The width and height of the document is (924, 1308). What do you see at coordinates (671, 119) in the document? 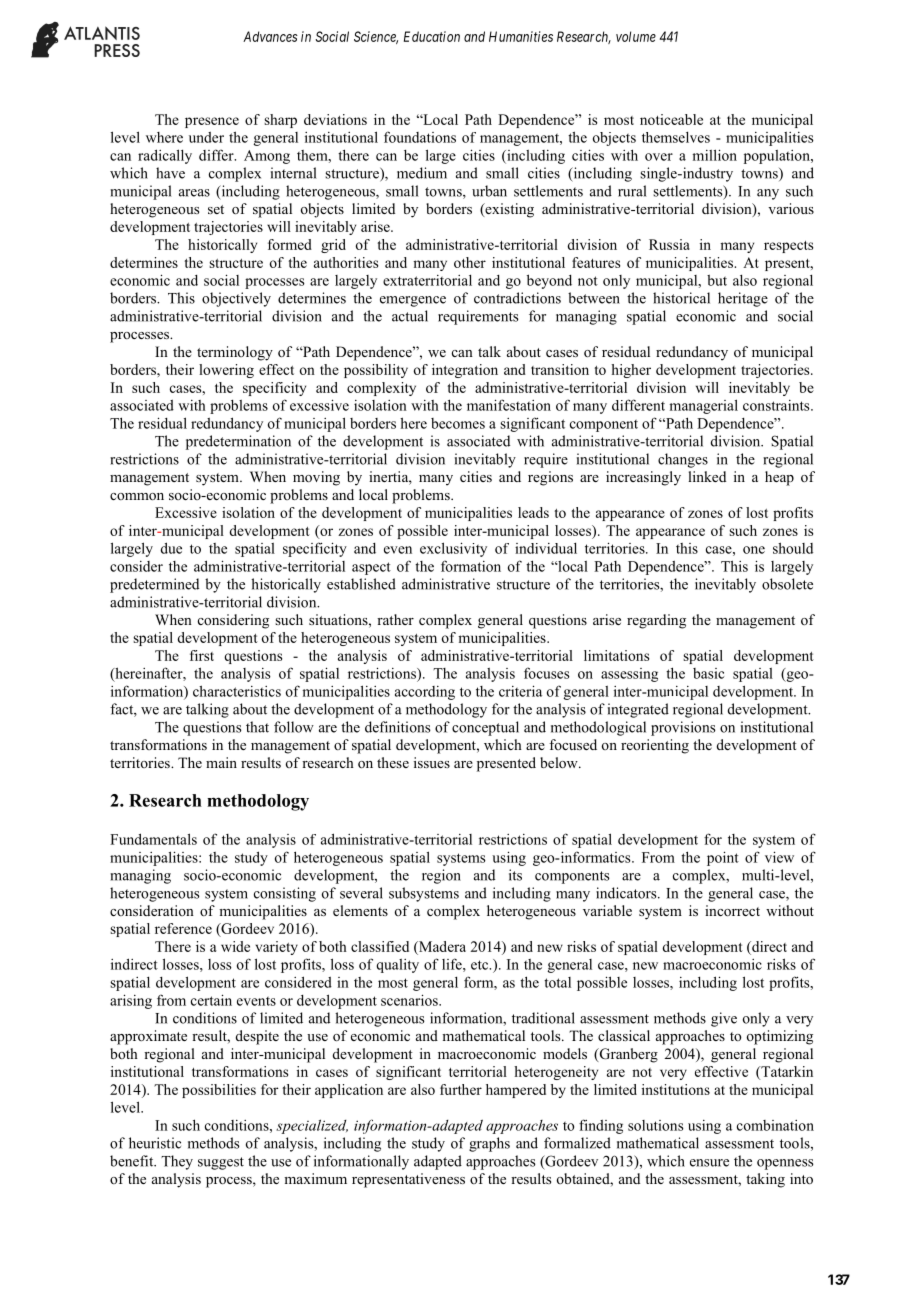
I see `noticeable` at bounding box center [671, 119].
